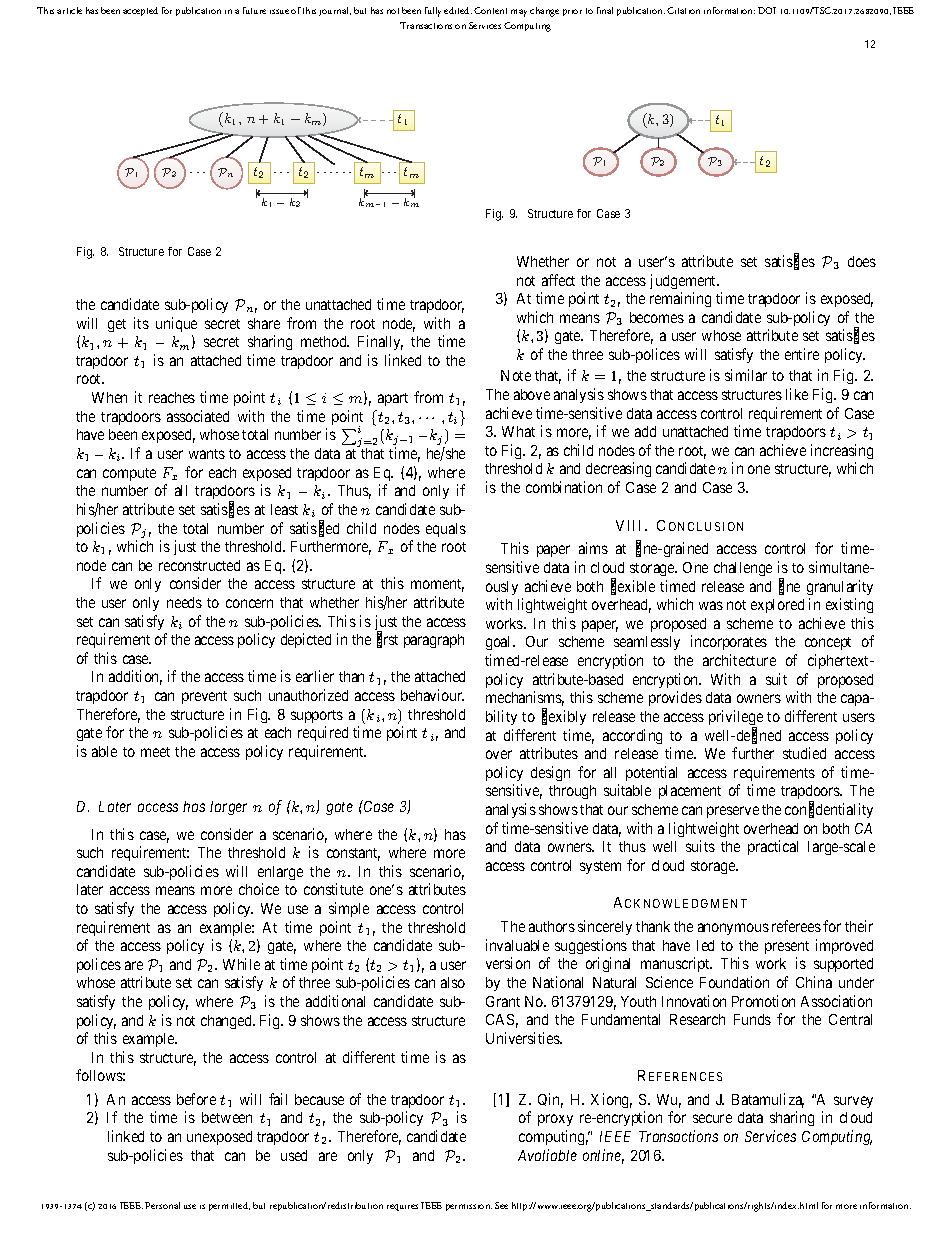 This screenshot has height=1233, width=952. What do you see at coordinates (162, 1205) in the screenshot?
I see `Personal` at bounding box center [162, 1205].
